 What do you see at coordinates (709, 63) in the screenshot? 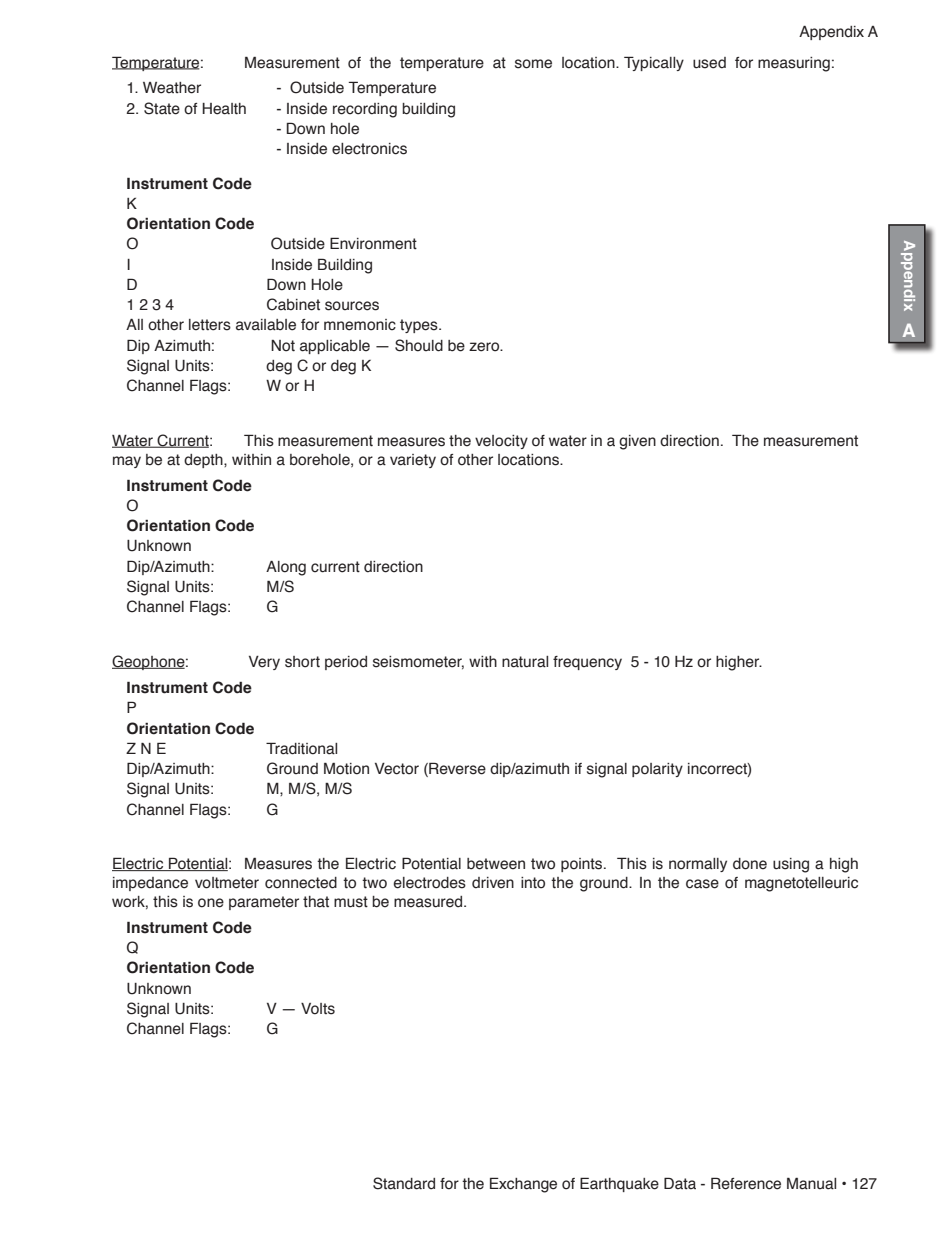
I see `used` at bounding box center [709, 63].
